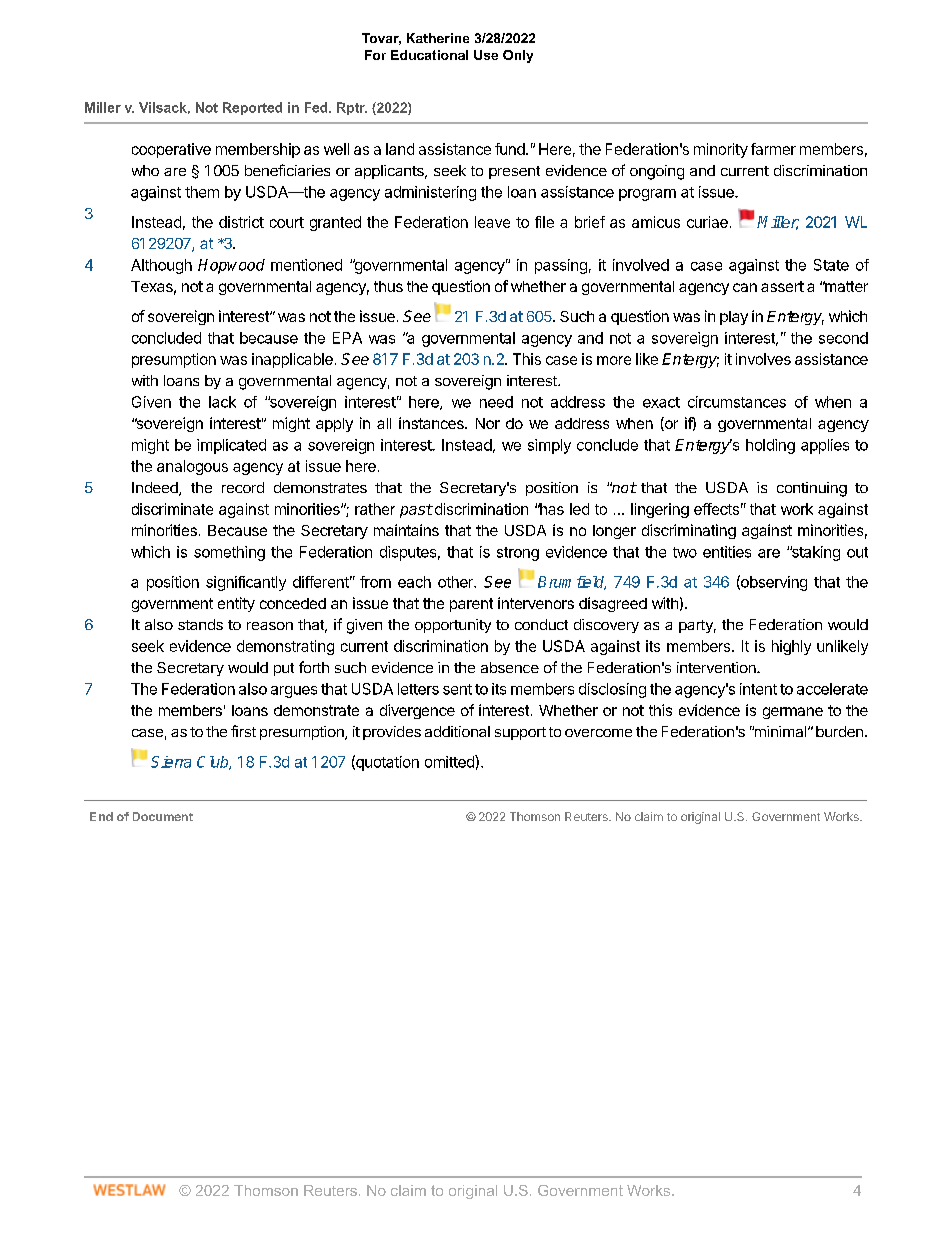  Describe the element at coordinates (163, 816) in the image. I see `Document` at that location.
